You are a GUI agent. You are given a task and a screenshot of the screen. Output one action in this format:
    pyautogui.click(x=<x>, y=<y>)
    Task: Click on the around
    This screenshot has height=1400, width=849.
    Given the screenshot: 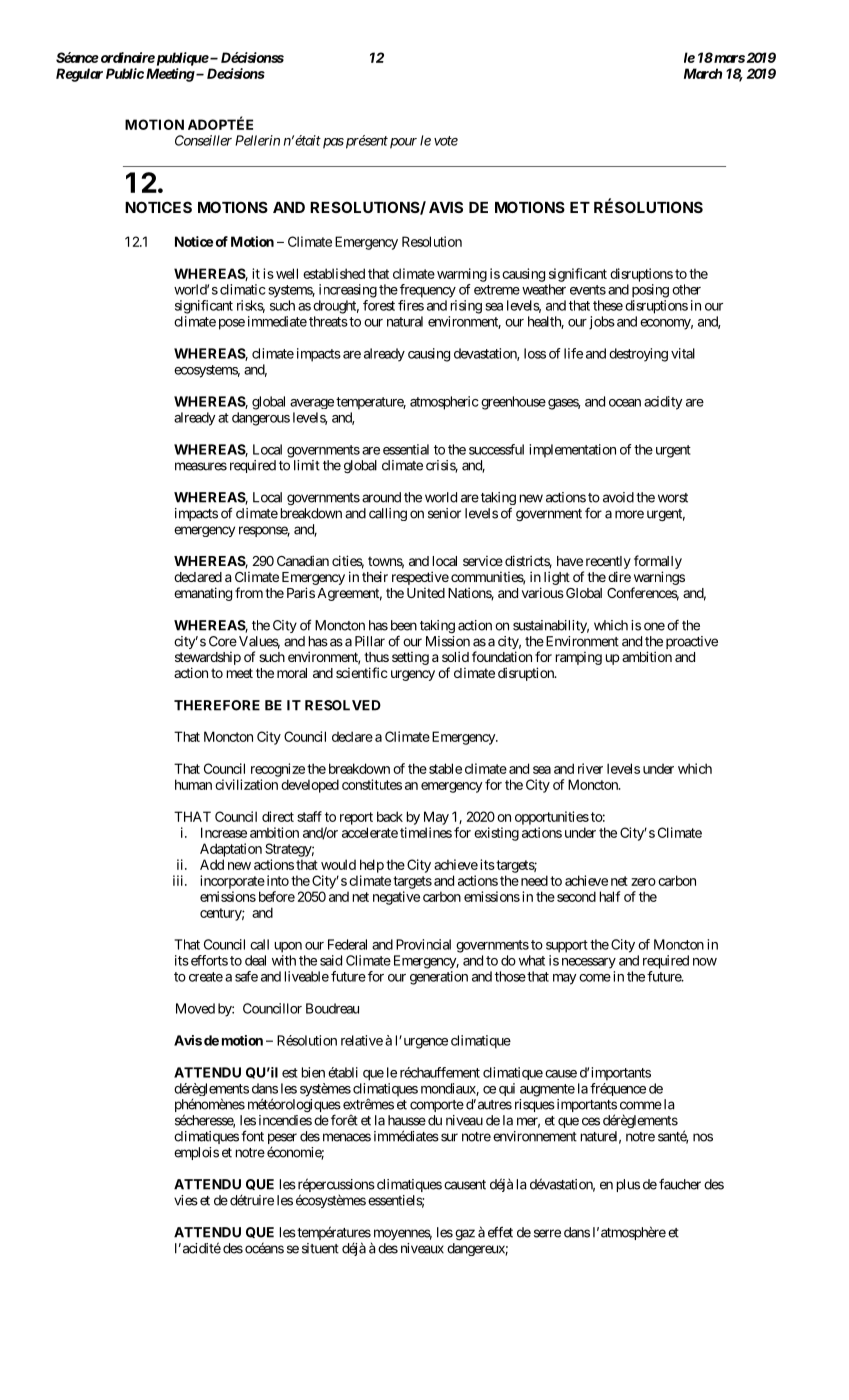 What is the action you would take?
    pyautogui.click(x=381, y=497)
